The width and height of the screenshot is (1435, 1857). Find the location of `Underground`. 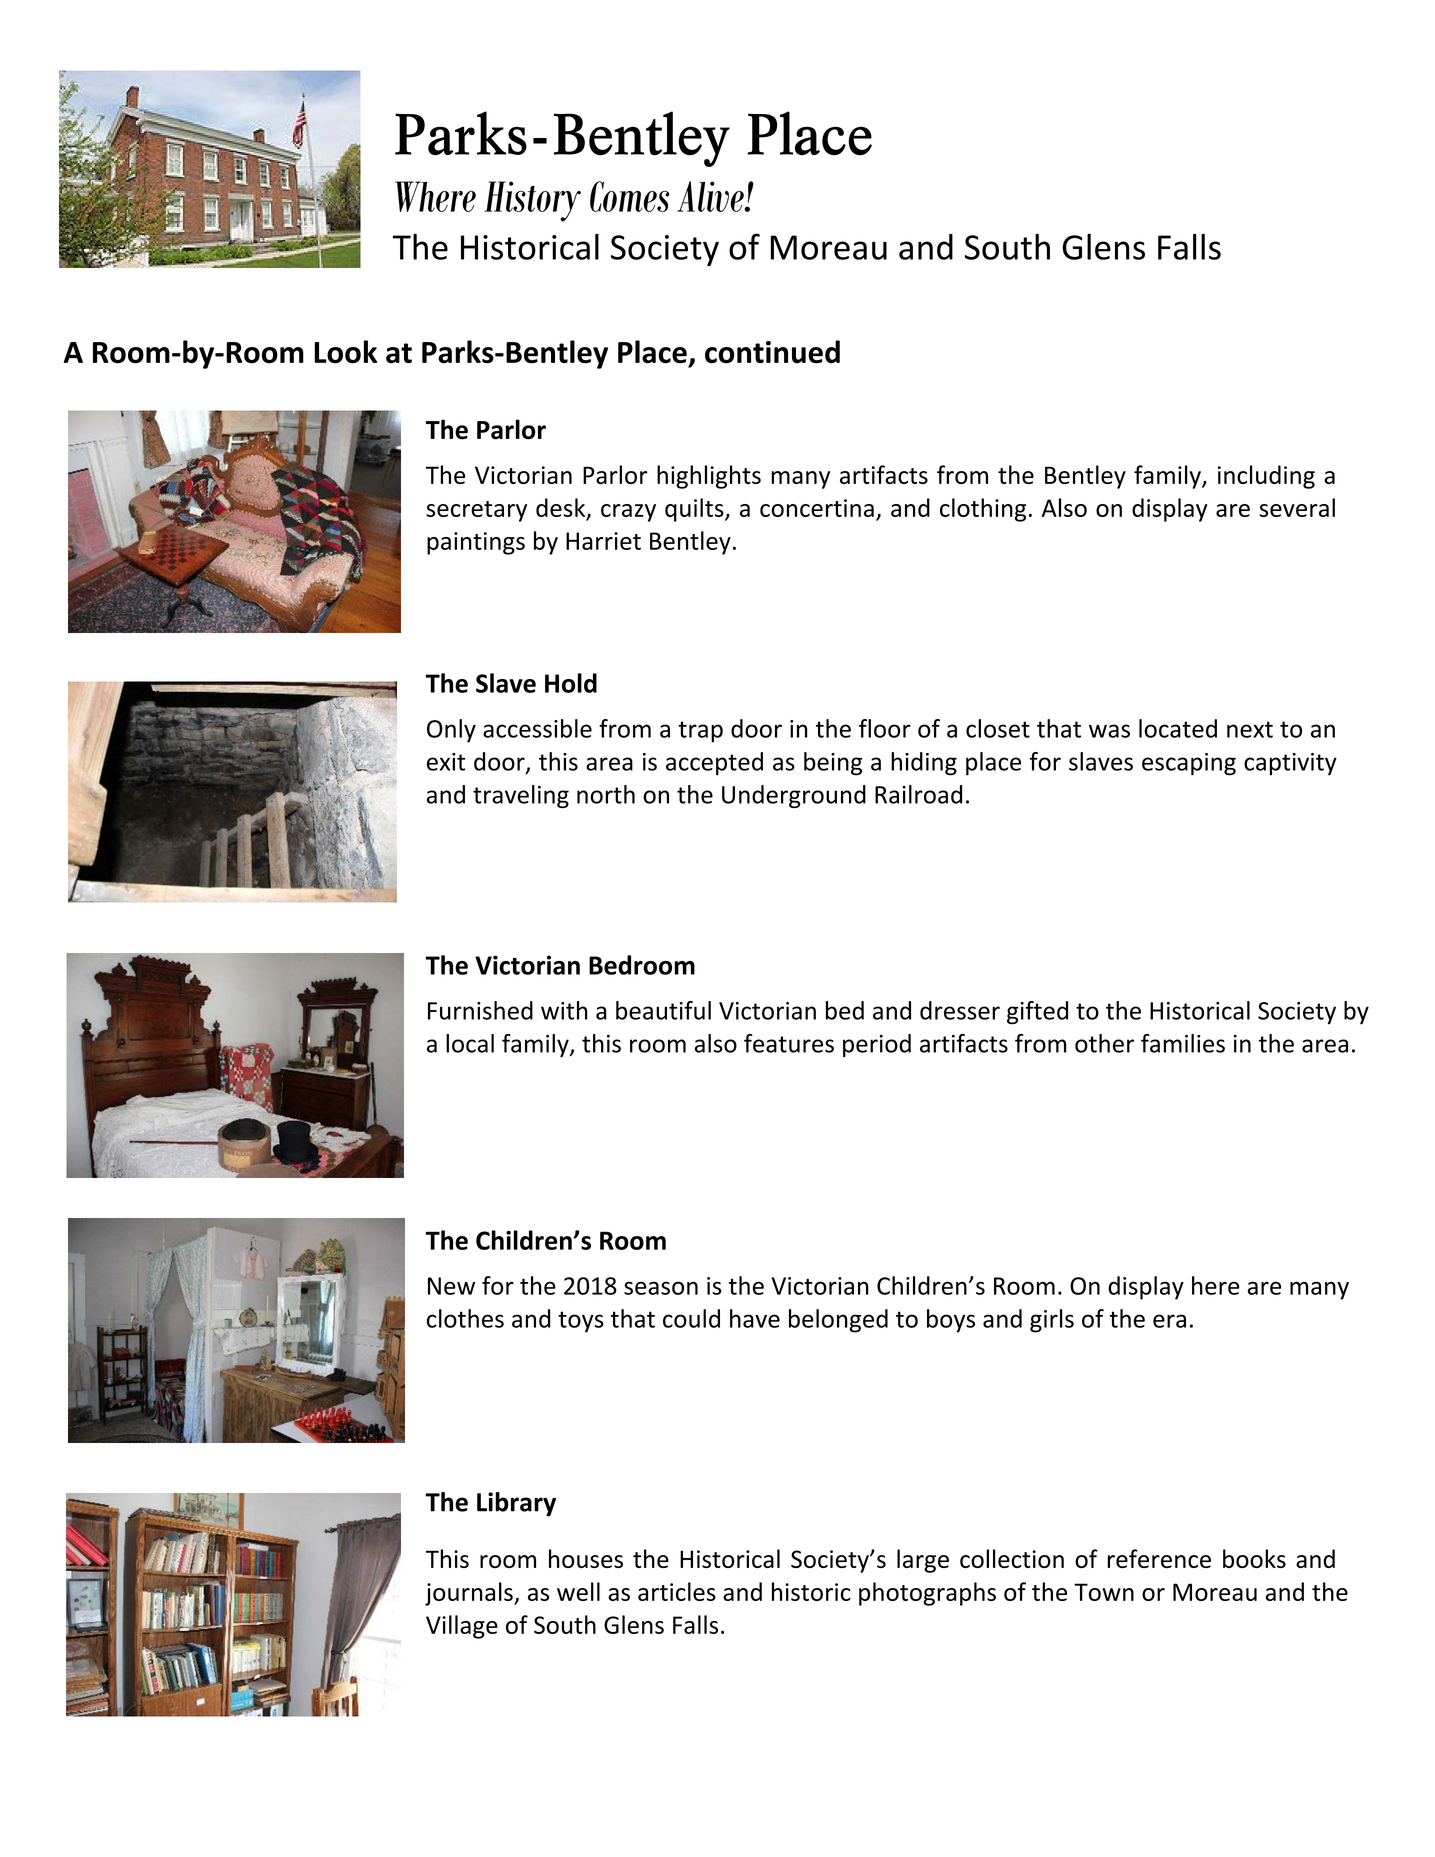

Underground is located at coordinates (794, 796).
